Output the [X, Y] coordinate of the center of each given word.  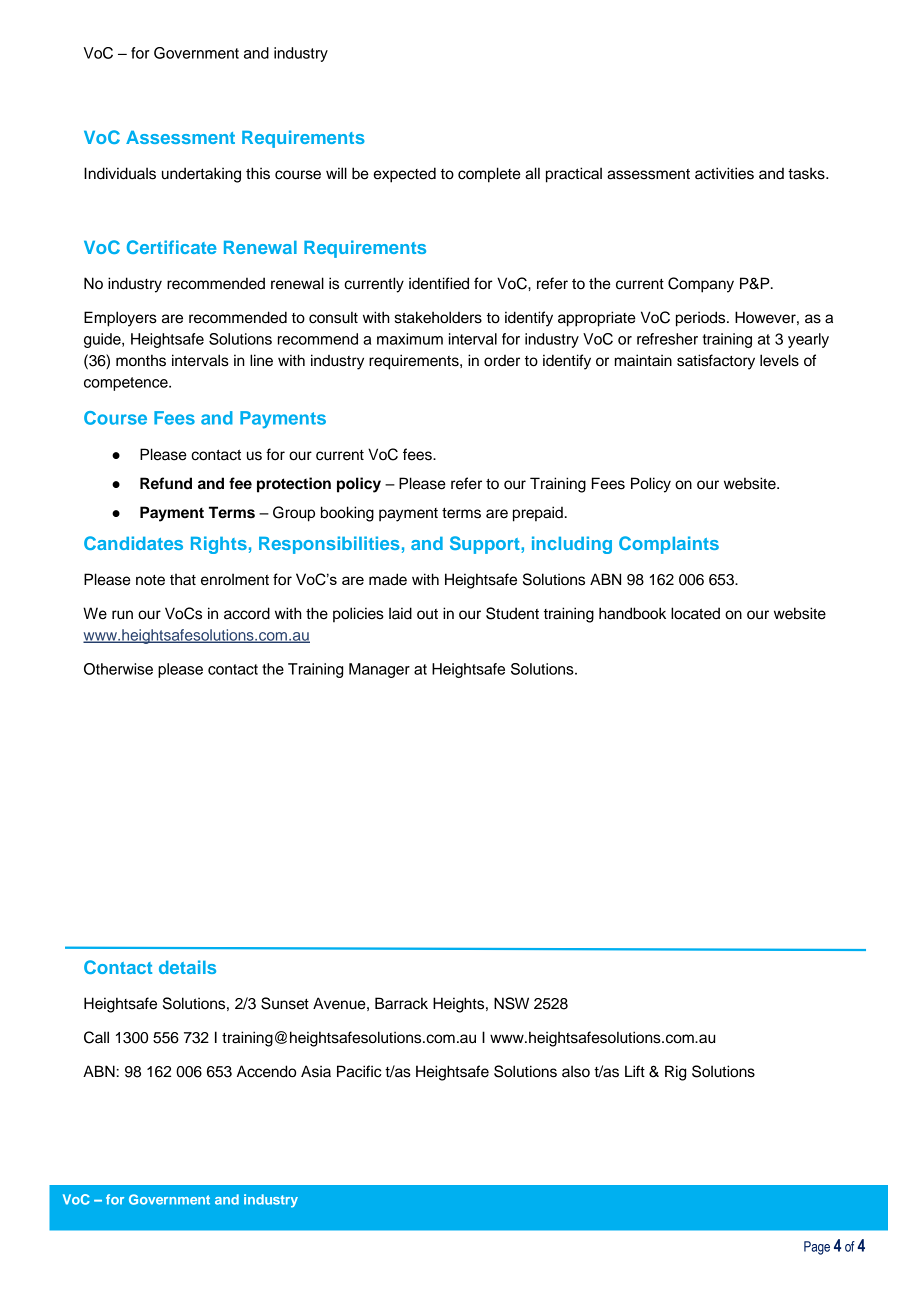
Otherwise [118, 669]
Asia [316, 1071]
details [187, 967]
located [695, 613]
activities [724, 173]
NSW [511, 1003]
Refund [166, 483]
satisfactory [716, 362]
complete [489, 175]
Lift [635, 1071]
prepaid [538, 514]
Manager [379, 670]
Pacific [359, 1071]
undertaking [201, 175]
